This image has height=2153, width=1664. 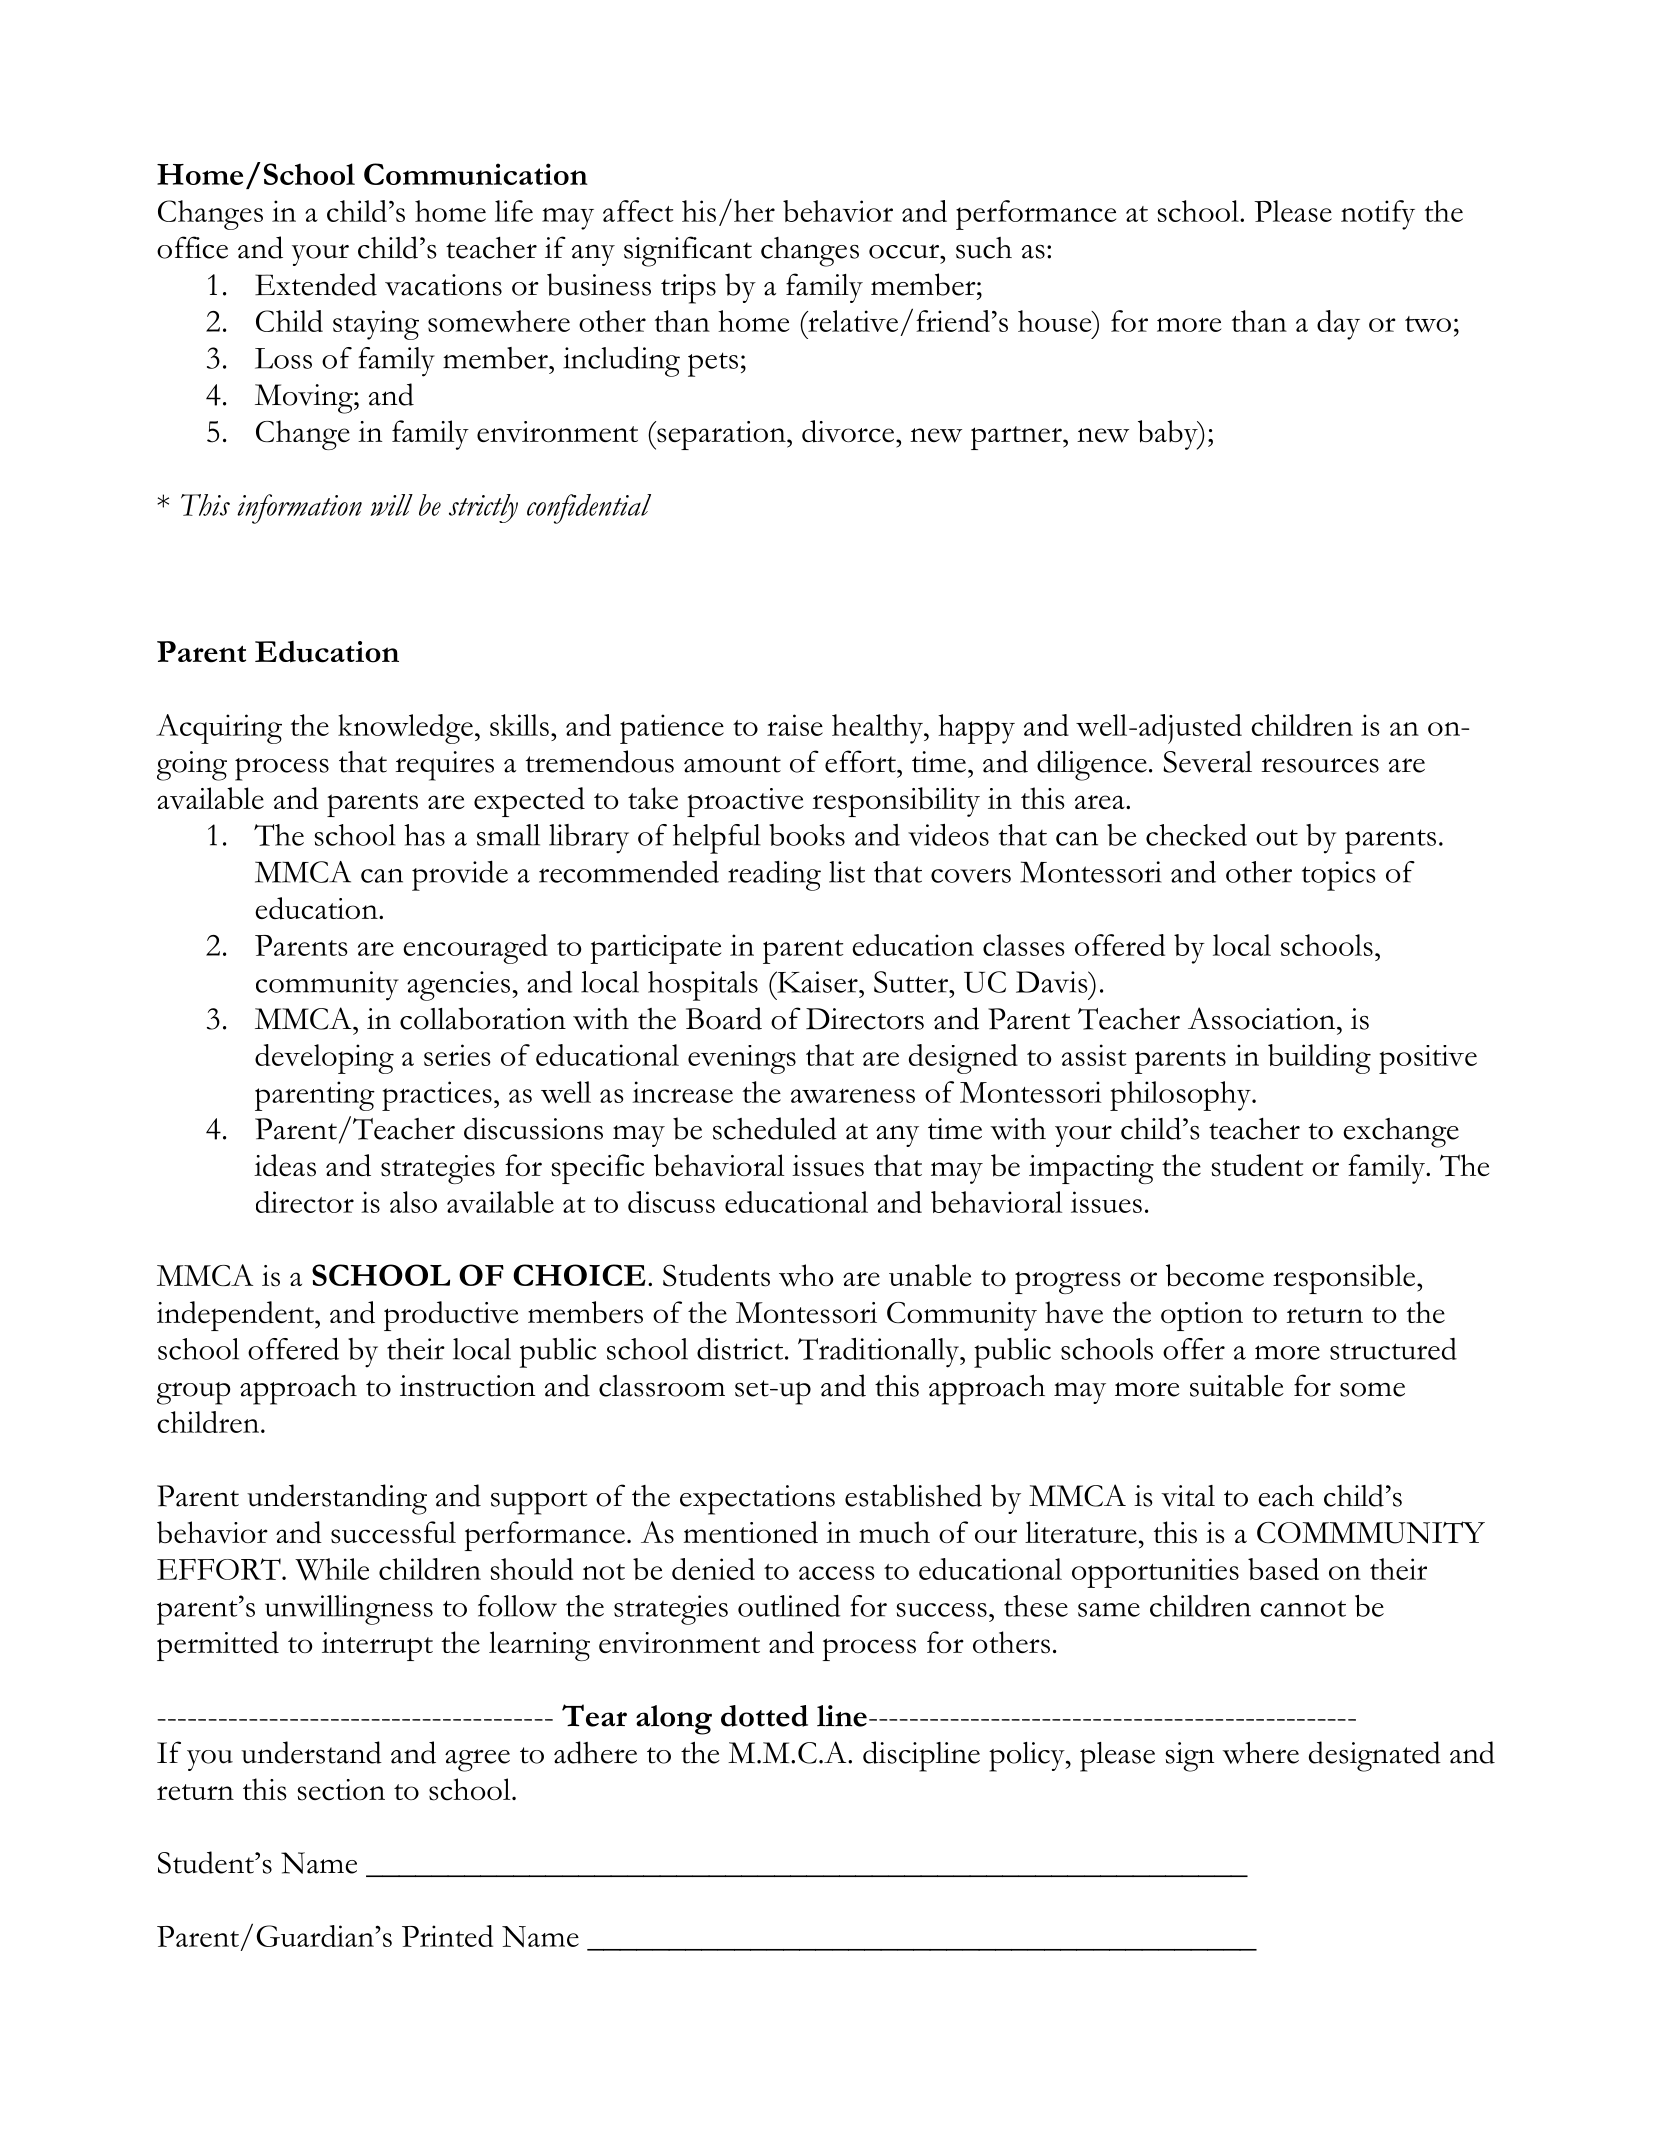 I want to click on While, so click(x=332, y=1569).
